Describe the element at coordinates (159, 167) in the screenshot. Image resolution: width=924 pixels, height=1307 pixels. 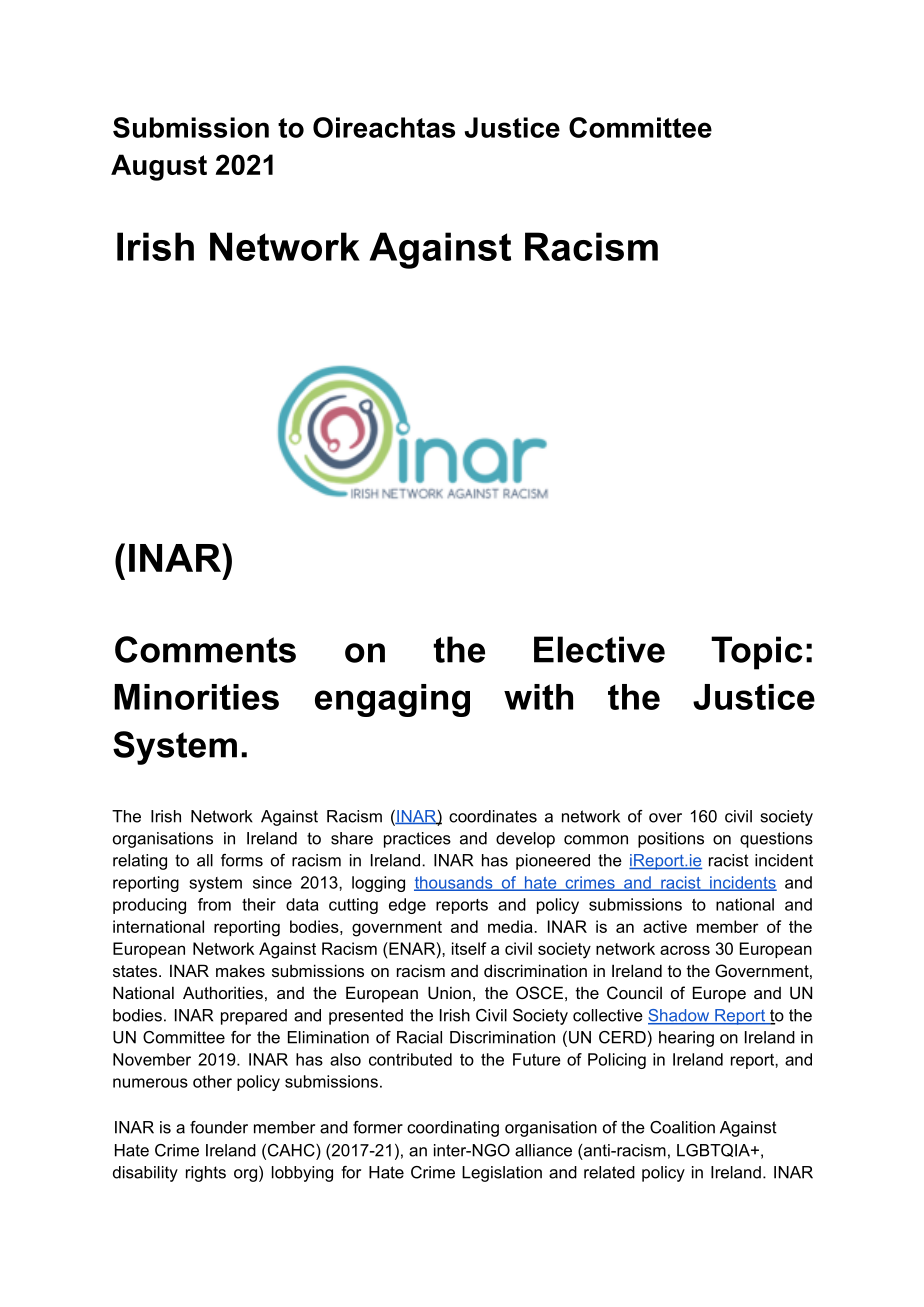
I see `August` at that location.
